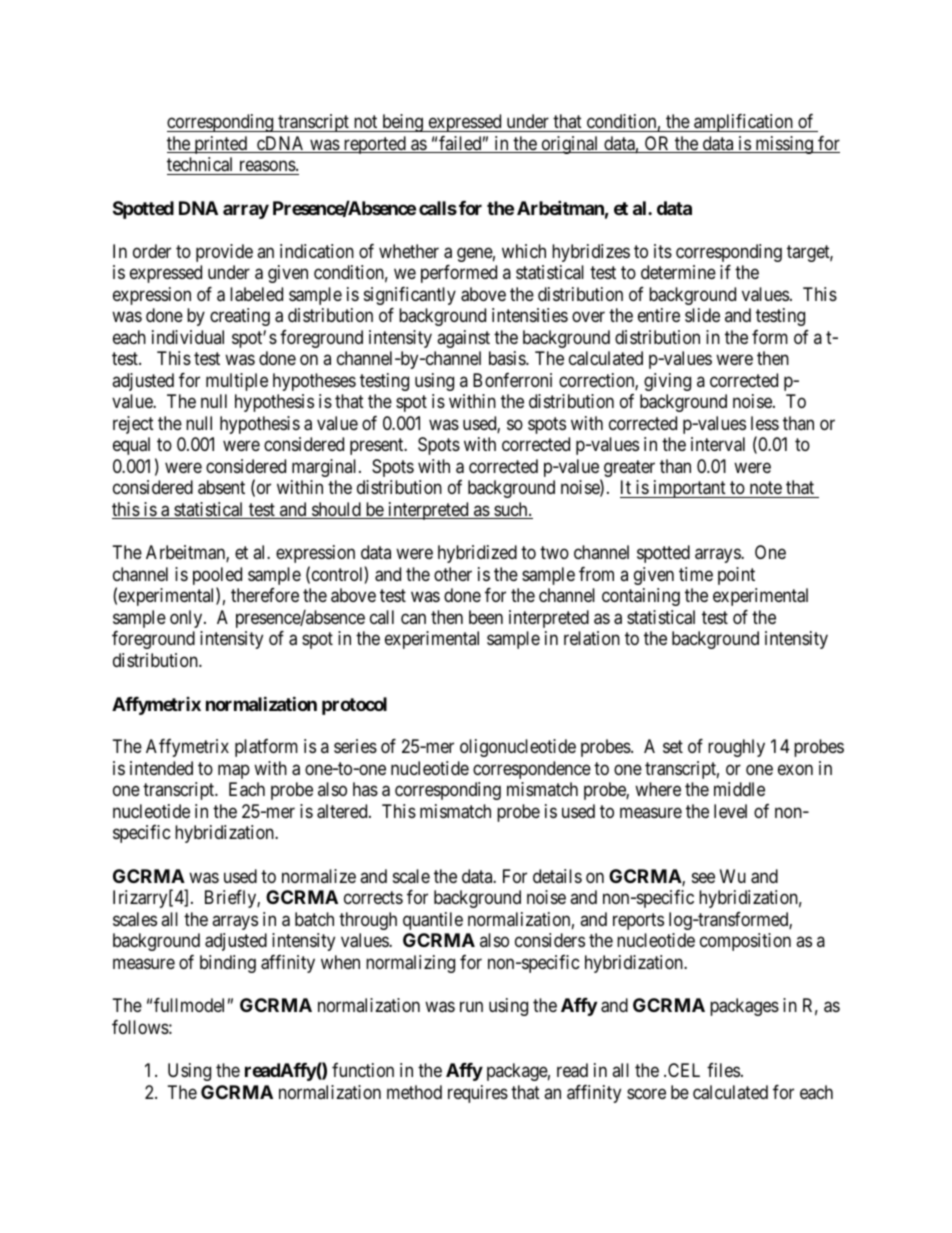 The width and height of the document is (952, 1233). What do you see at coordinates (463, 339) in the document?
I see `against` at bounding box center [463, 339].
